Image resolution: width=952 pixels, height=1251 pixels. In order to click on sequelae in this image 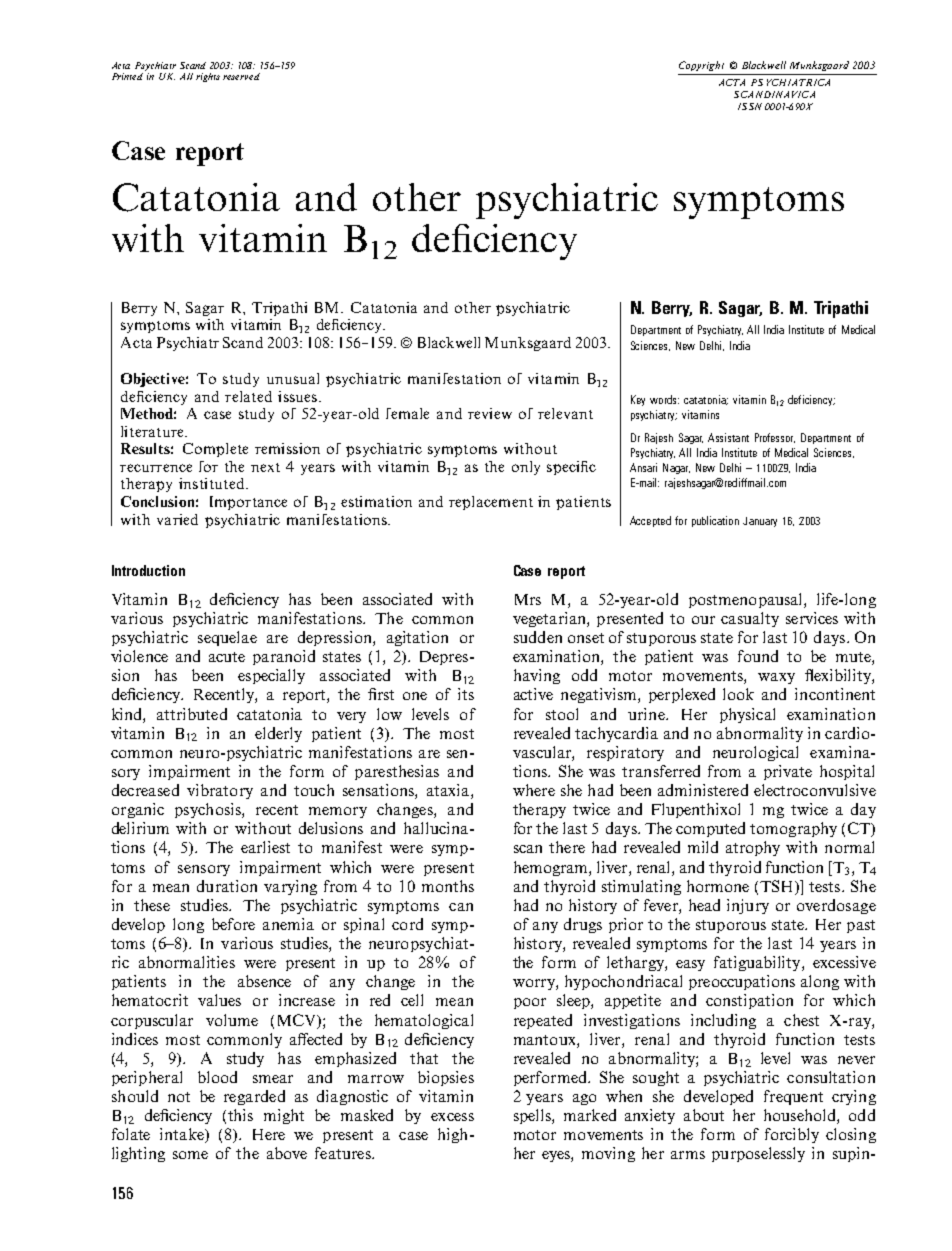, I will do `click(227, 638)`.
